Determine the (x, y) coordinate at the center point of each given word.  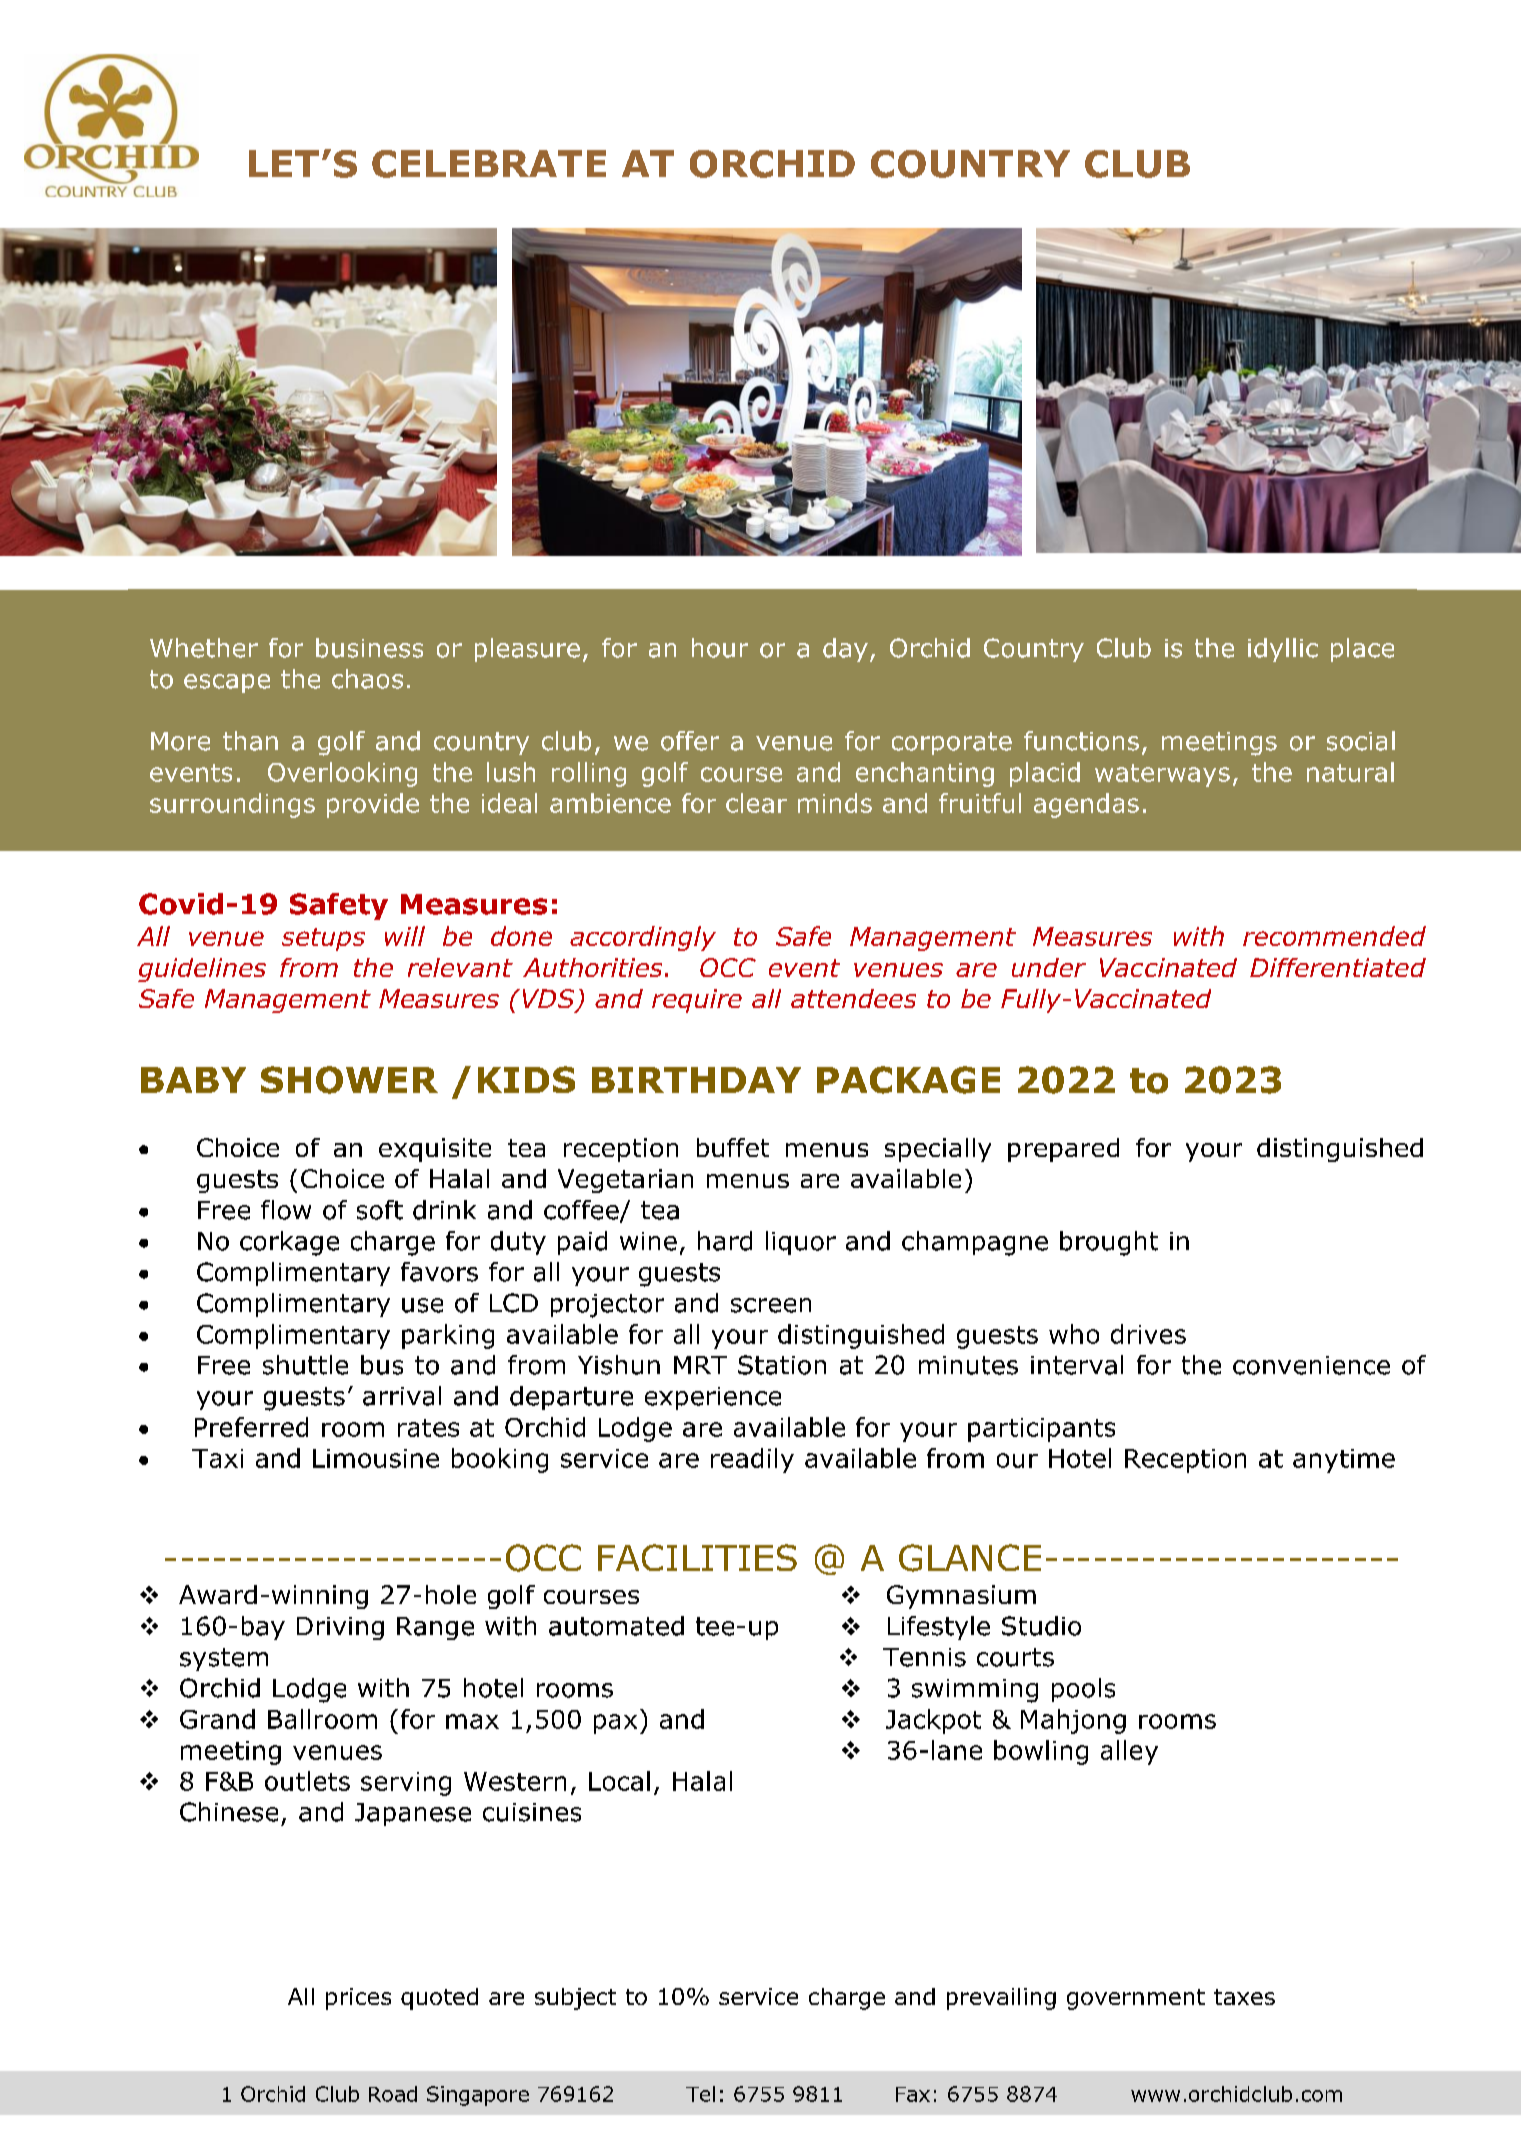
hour (720, 648)
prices (358, 1999)
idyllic (1283, 650)
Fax (913, 2094)
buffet (733, 1147)
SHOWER (349, 1080)
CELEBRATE (489, 164)
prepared (1063, 1150)
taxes (1244, 1997)
